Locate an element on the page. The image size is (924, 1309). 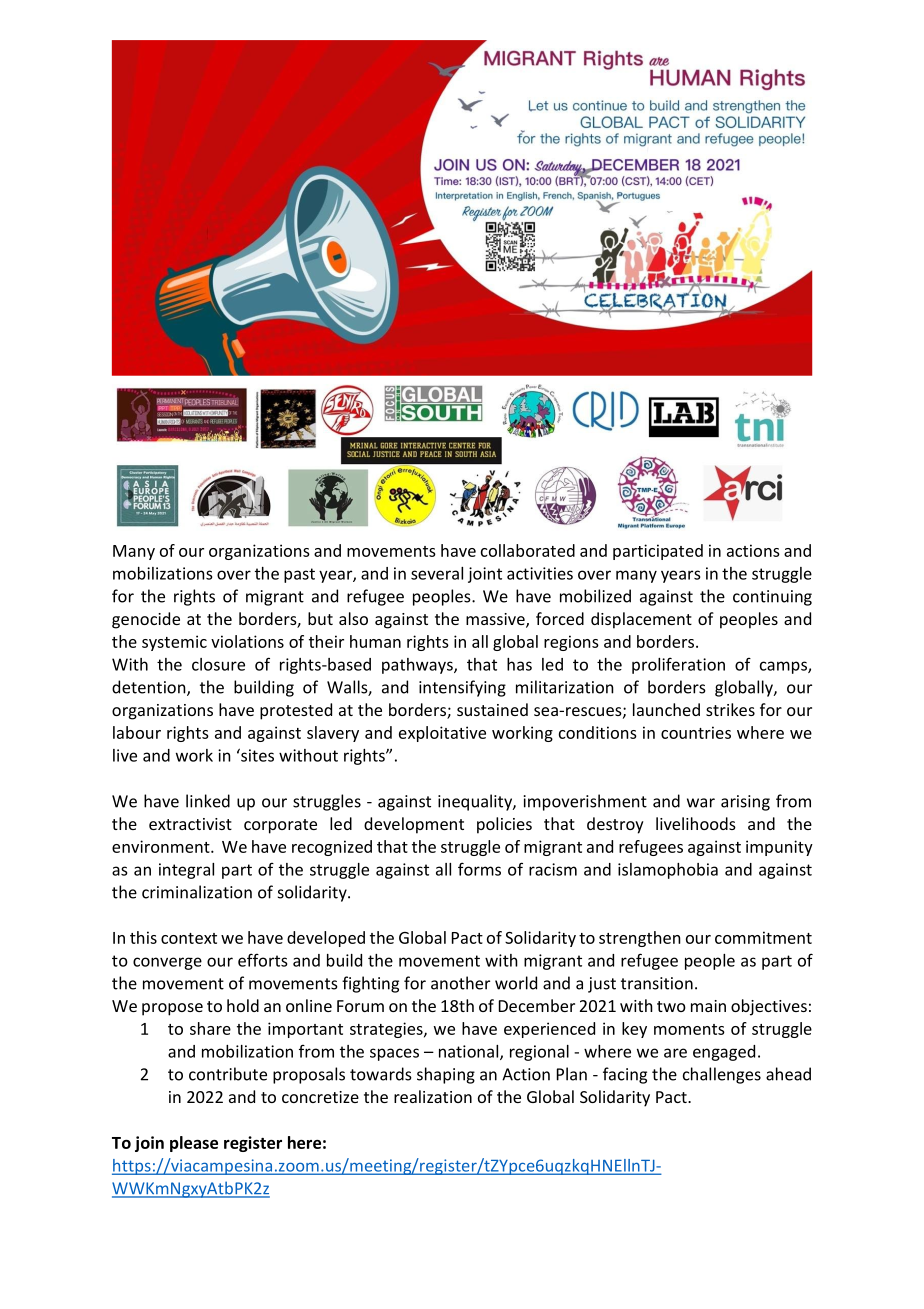
forms is located at coordinates (479, 869).
